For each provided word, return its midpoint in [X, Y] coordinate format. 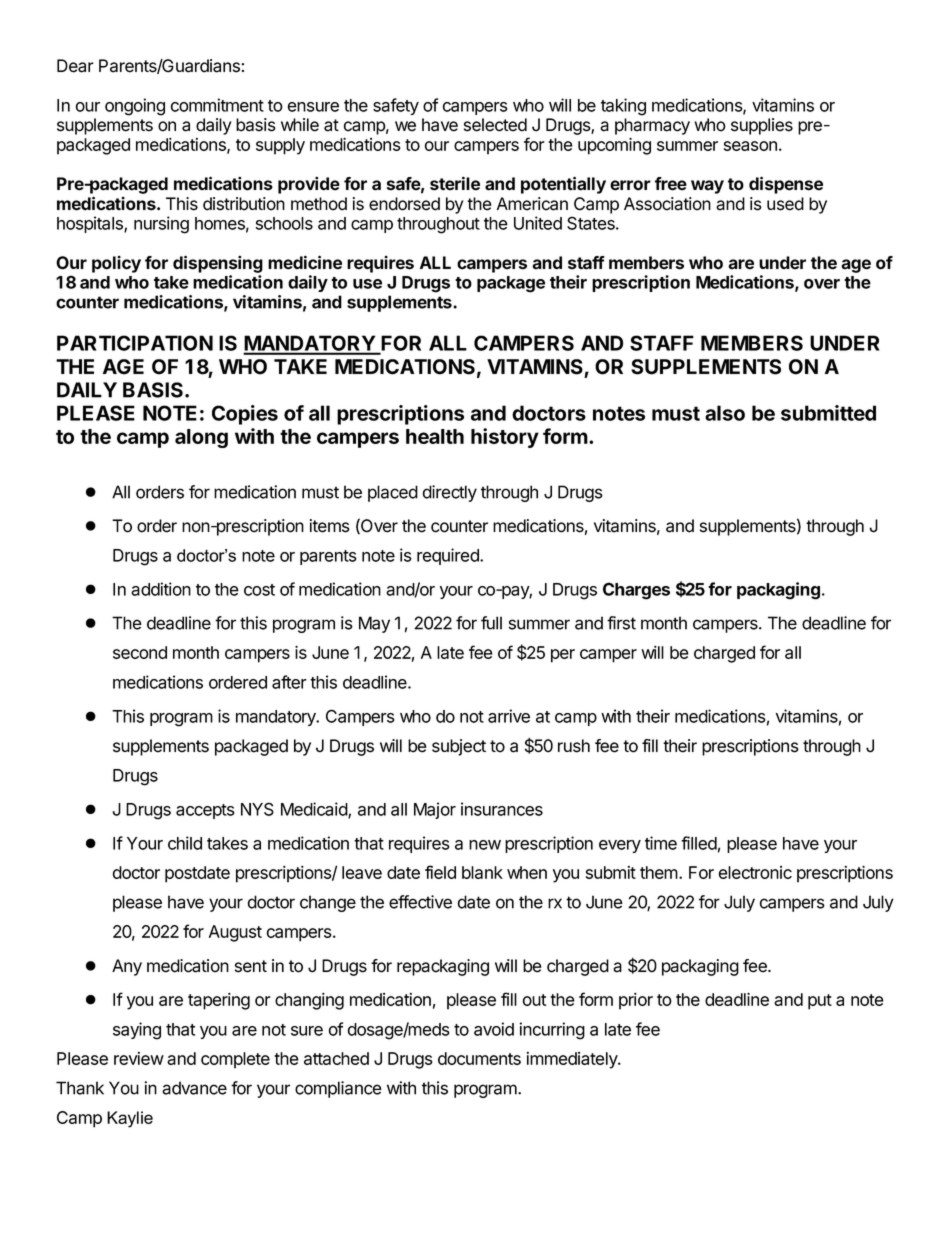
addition [161, 589]
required [449, 556]
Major [435, 810]
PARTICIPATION [135, 343]
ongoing [135, 107]
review [139, 1058]
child [185, 843]
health [435, 436]
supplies [762, 126]
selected [495, 125]
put [820, 1002]
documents [479, 1058]
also [725, 413]
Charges [636, 591]
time [661, 843]
